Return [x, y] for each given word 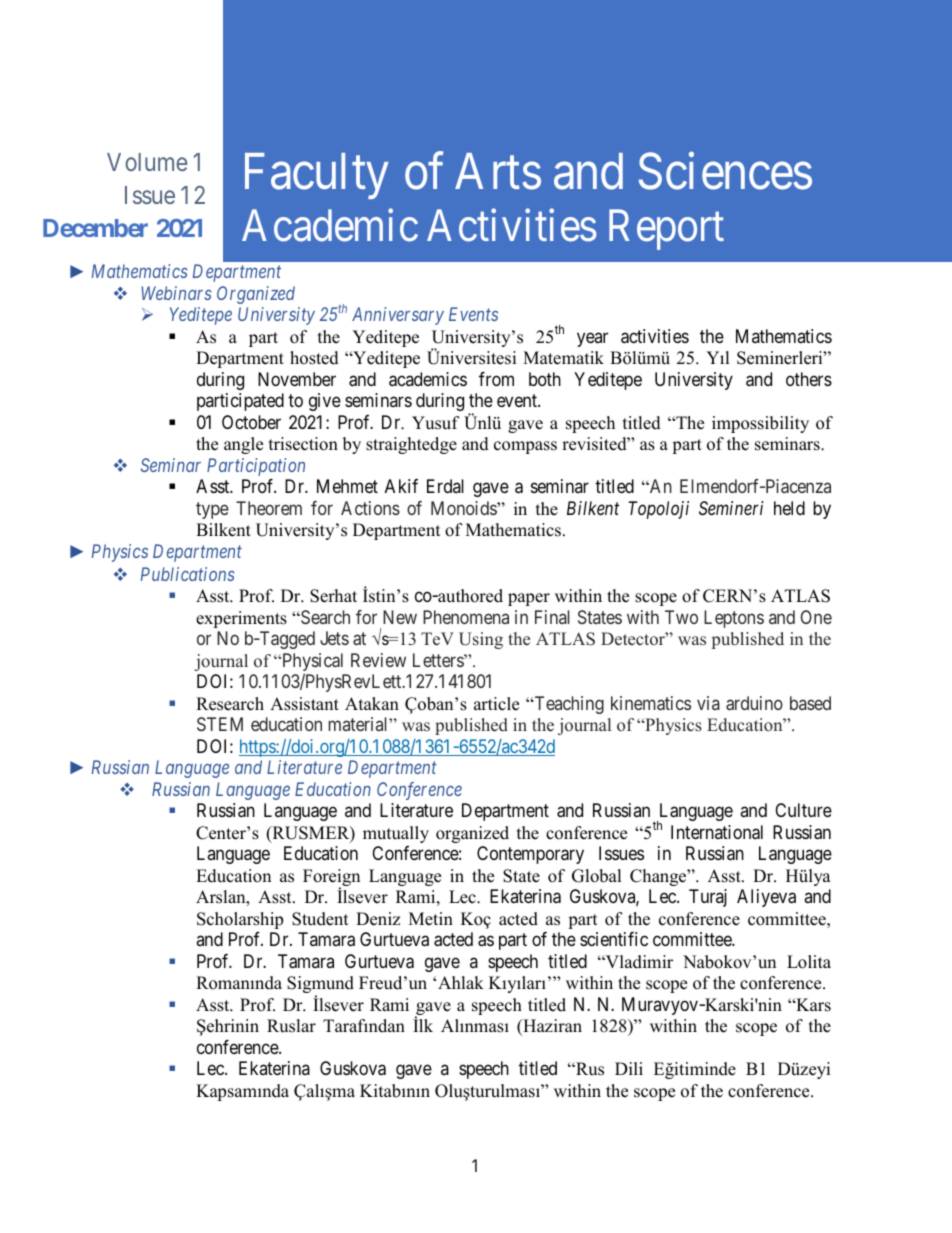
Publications [188, 574]
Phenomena [466, 617]
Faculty [317, 176]
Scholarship [240, 920]
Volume [147, 162]
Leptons [734, 619]
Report [666, 230]
